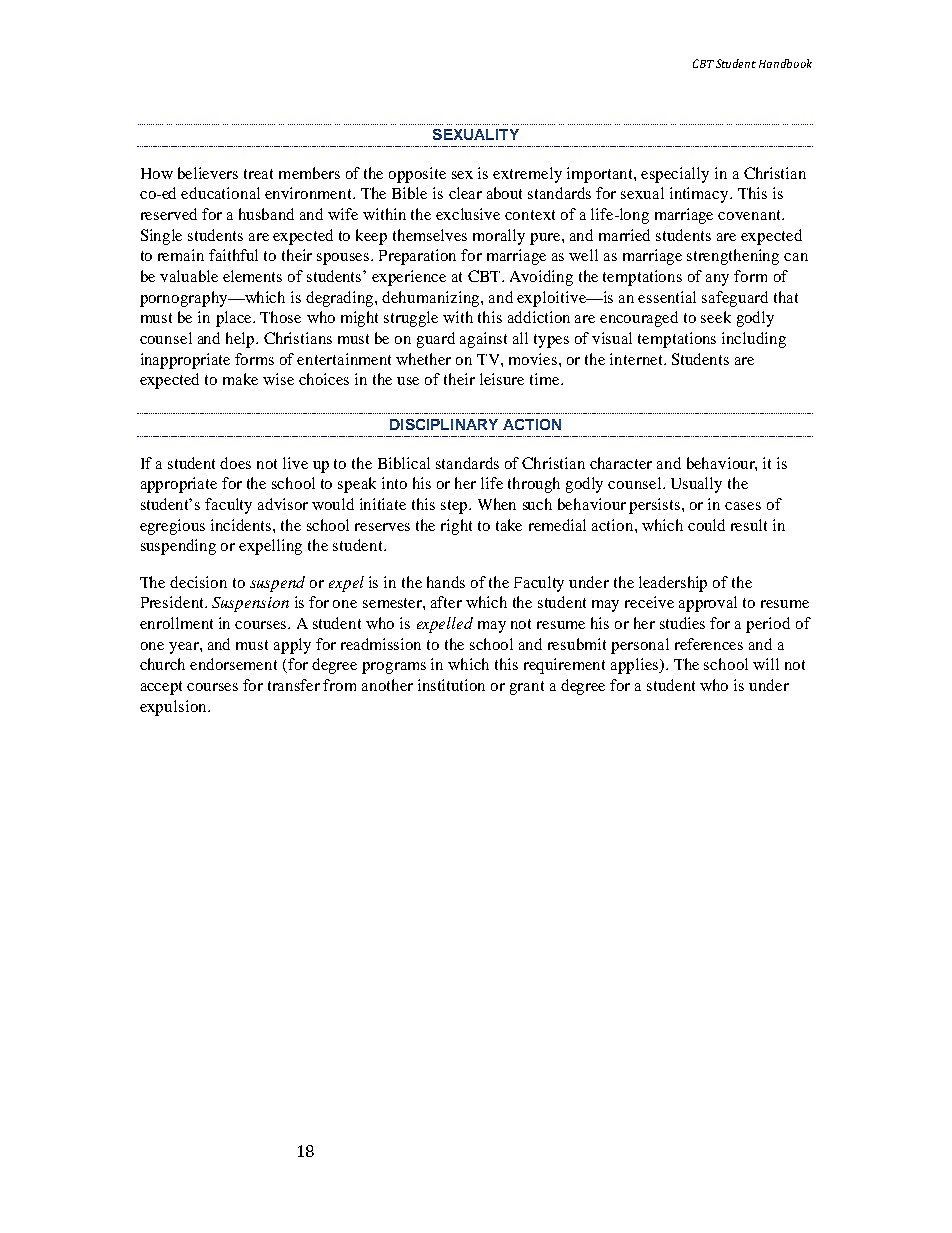 The height and width of the document is (1233, 952). Describe the element at coordinates (240, 379) in the document. I see `make` at that location.
